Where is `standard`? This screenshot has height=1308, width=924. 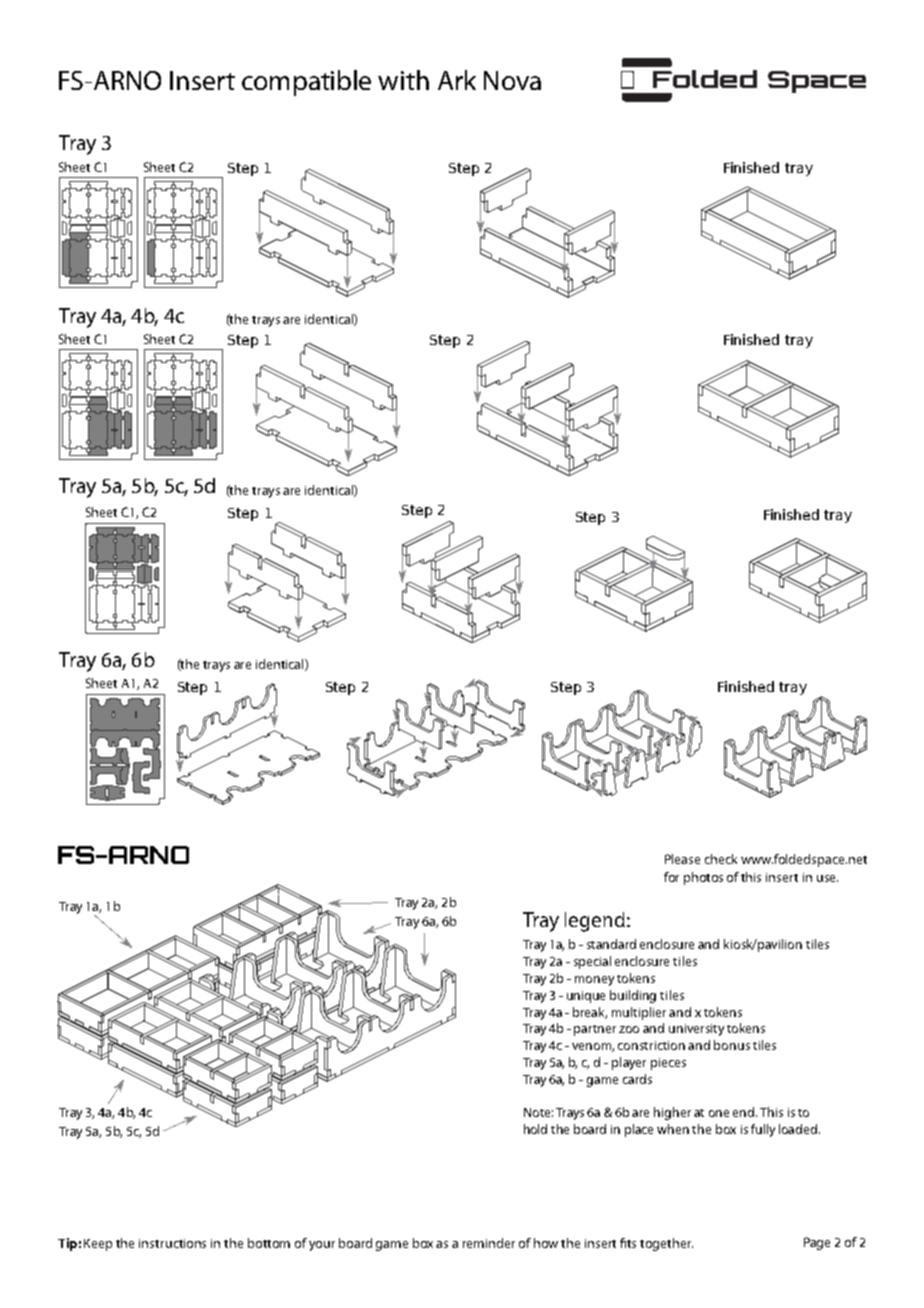
standard is located at coordinates (611, 944).
